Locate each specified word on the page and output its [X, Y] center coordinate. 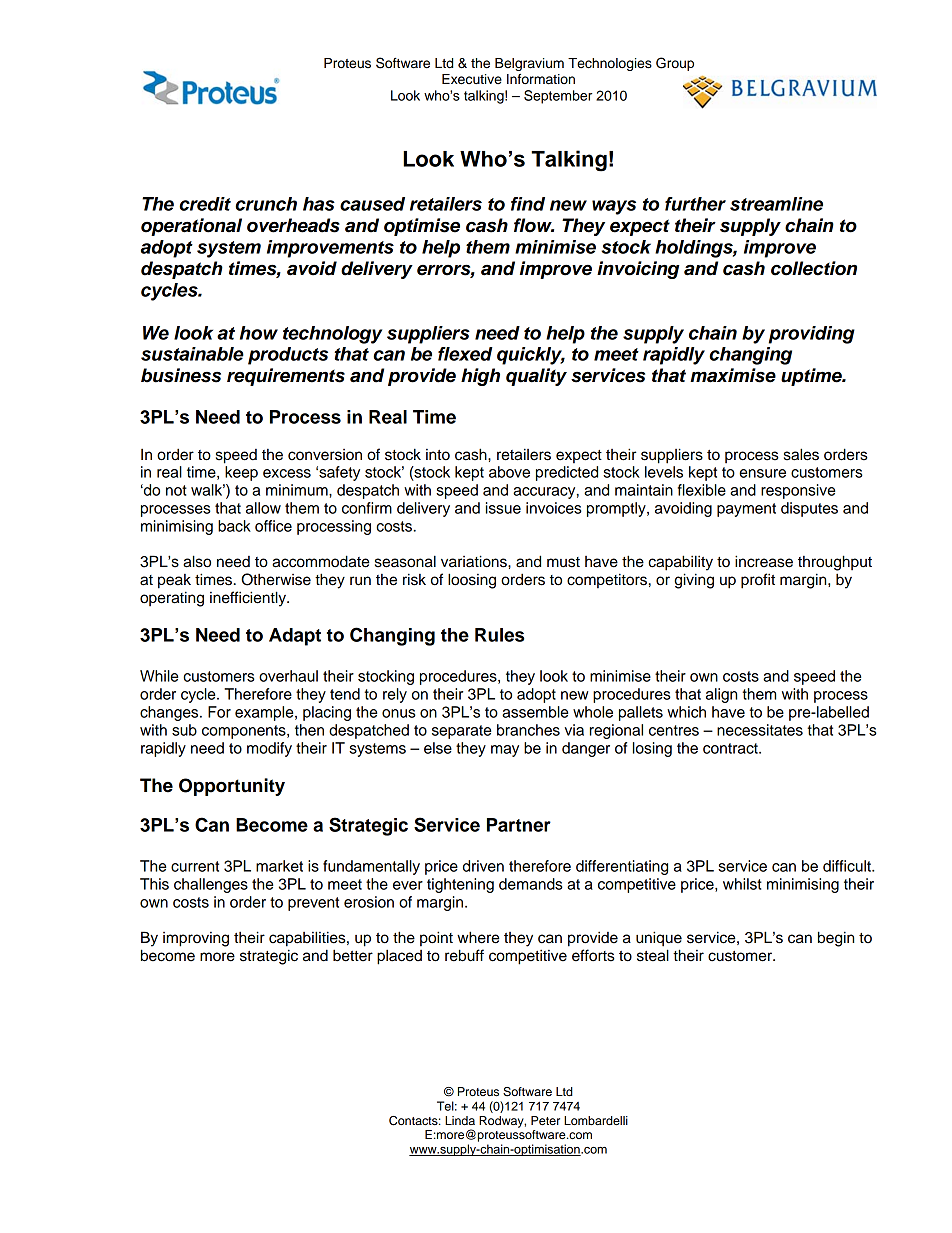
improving [196, 939]
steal [653, 955]
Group [675, 64]
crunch [266, 204]
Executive [472, 79]
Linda [460, 1120]
